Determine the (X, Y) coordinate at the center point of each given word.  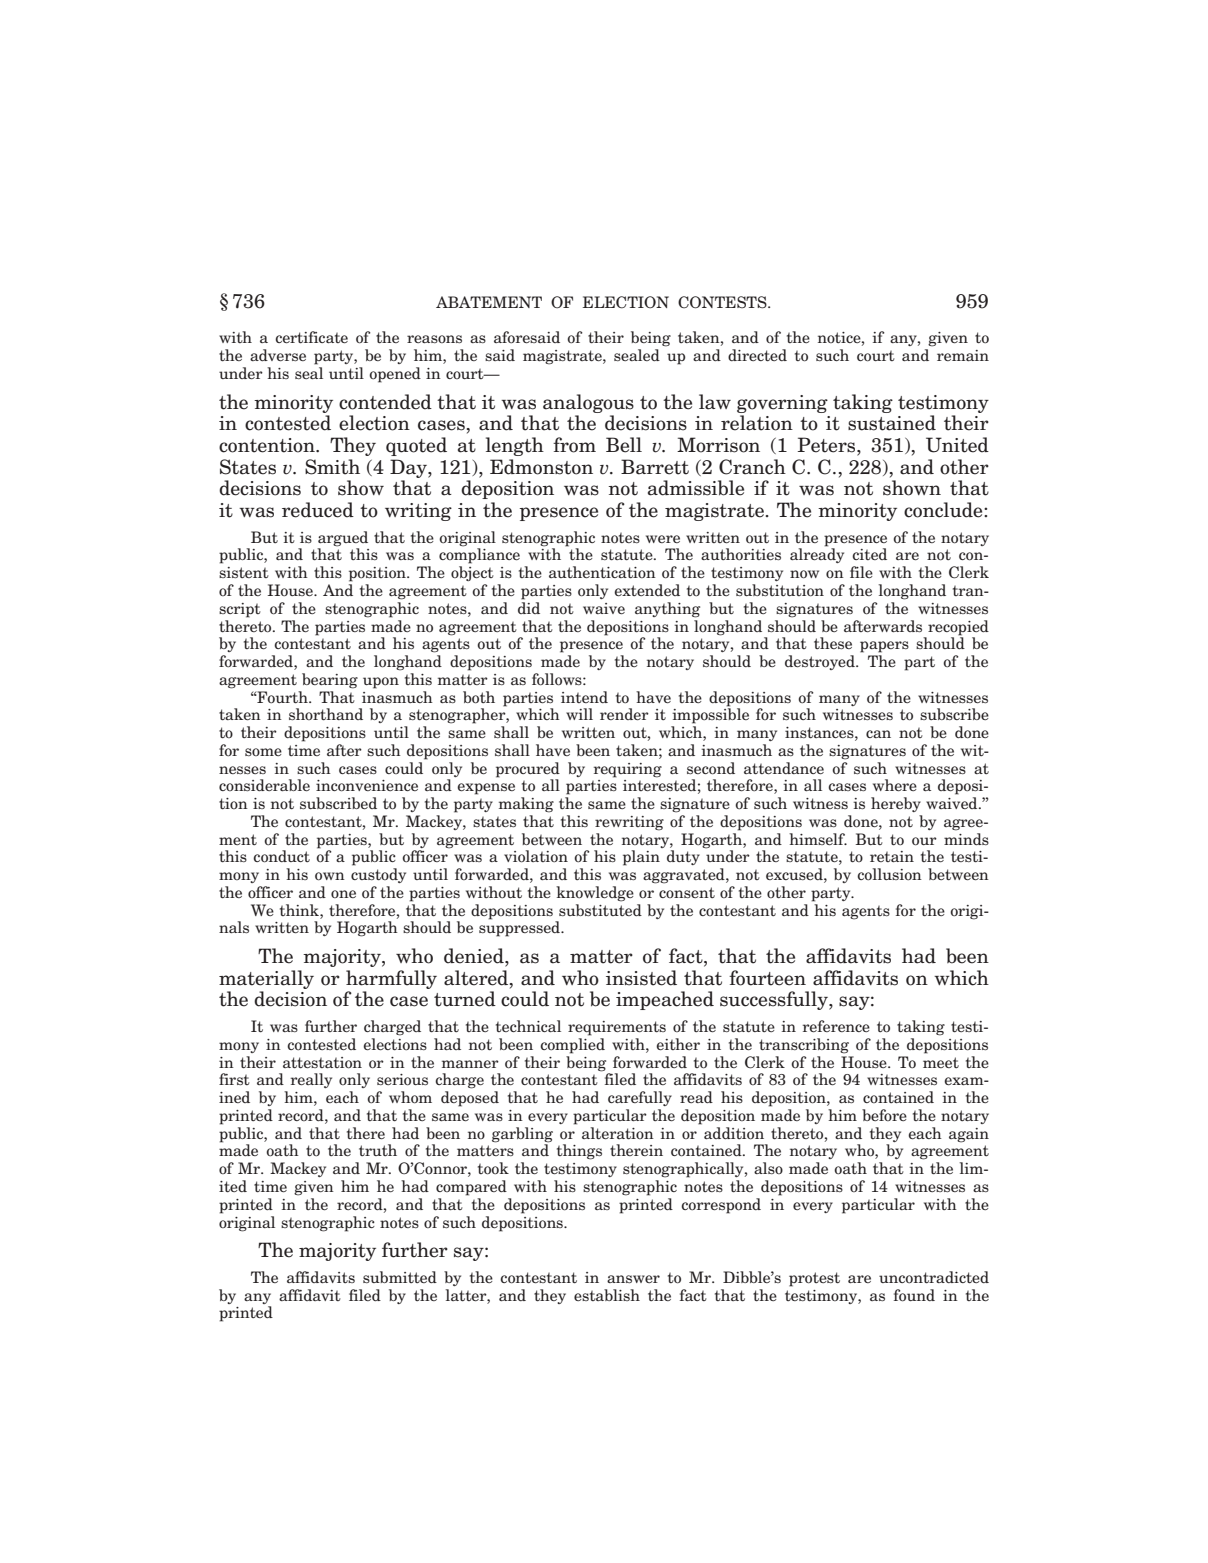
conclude (944, 510)
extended (647, 590)
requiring (628, 770)
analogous (588, 403)
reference (836, 1026)
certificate (311, 337)
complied (572, 1046)
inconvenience (367, 786)
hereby (896, 804)
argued (343, 539)
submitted (400, 1277)
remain (963, 355)
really (311, 1080)
